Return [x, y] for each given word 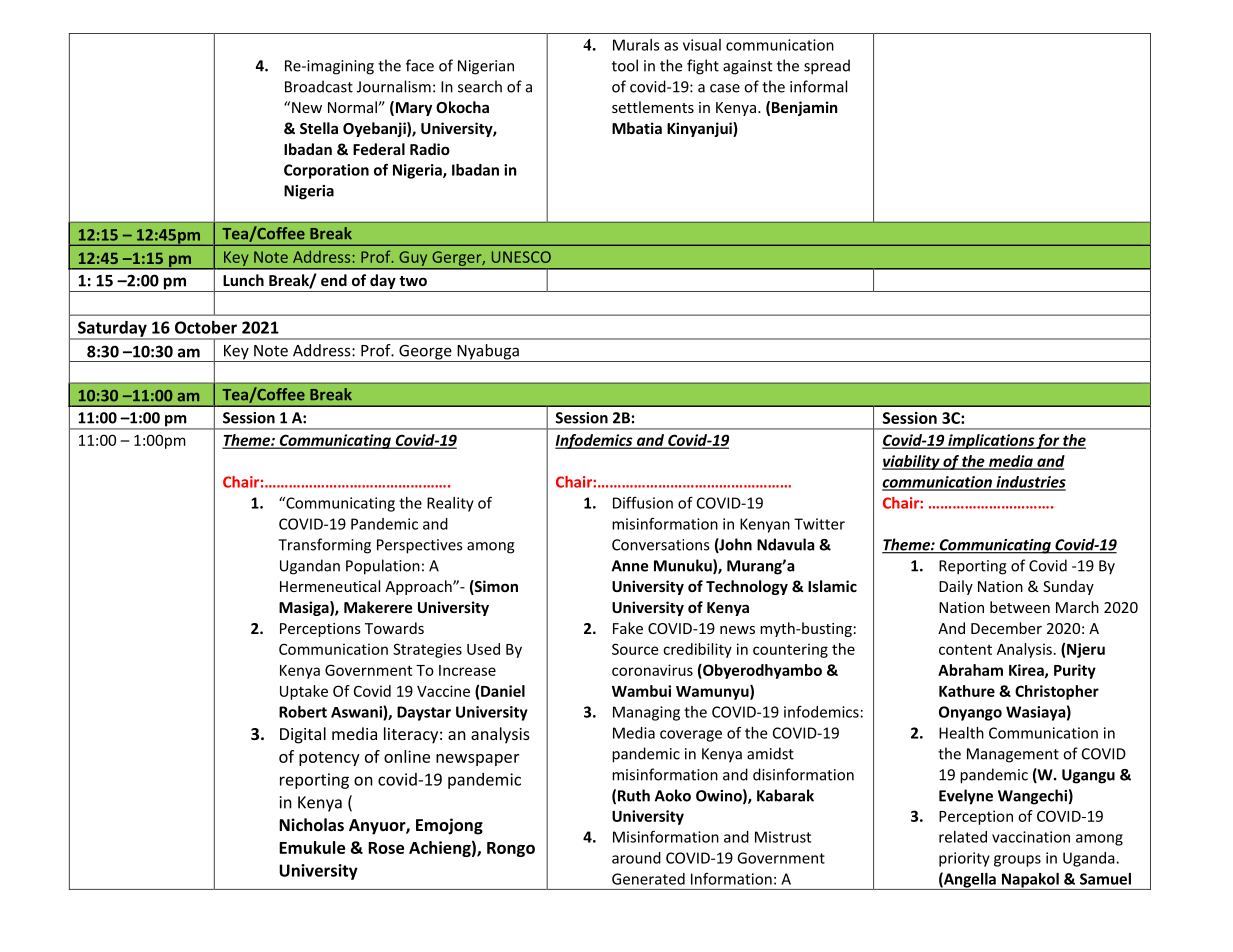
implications [991, 441]
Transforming [324, 546]
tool [625, 65]
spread [827, 67]
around [636, 858]
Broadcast [319, 86]
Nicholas [311, 824]
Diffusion [643, 503]
